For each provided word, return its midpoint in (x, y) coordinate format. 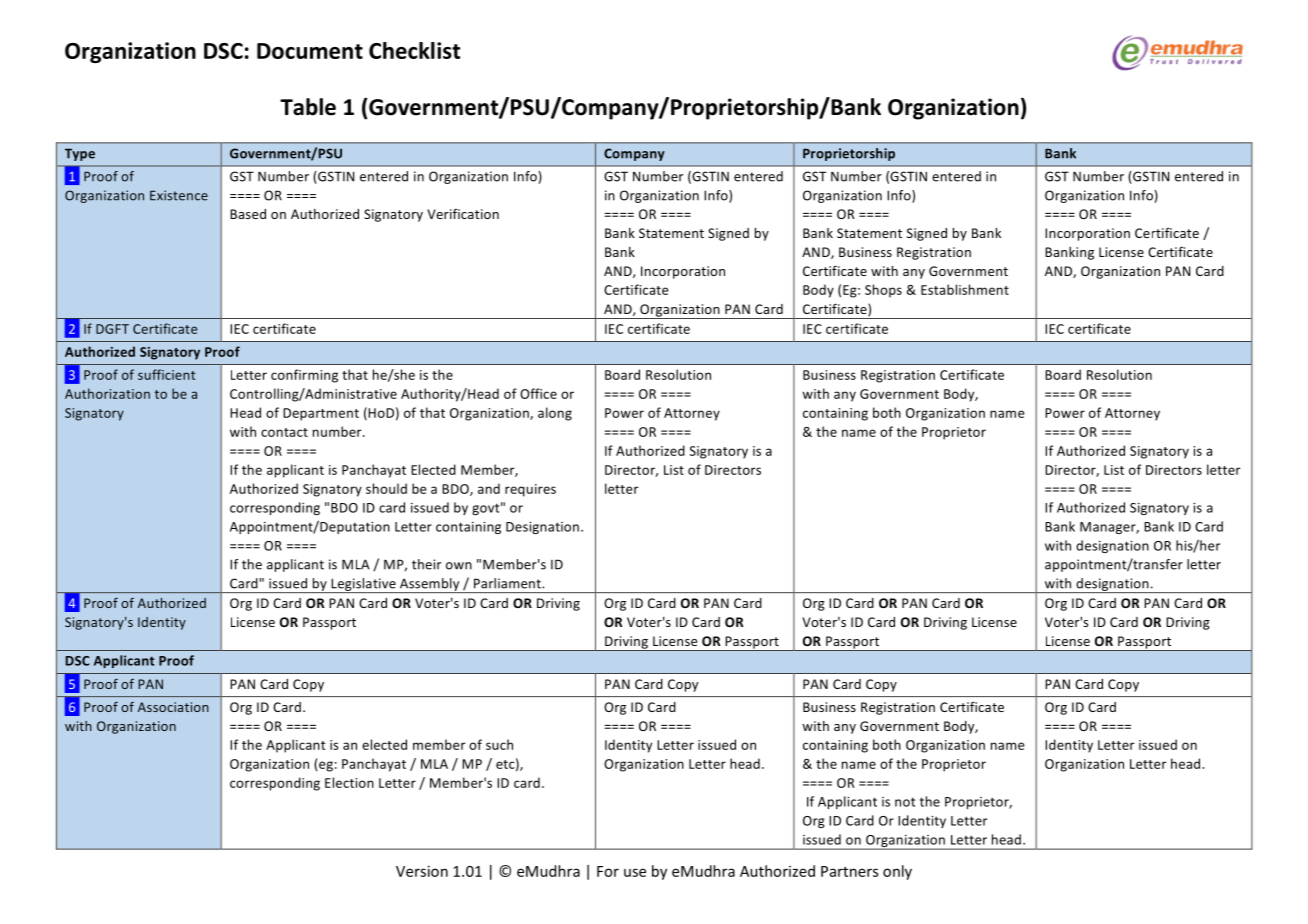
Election (349, 782)
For (608, 871)
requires (530, 490)
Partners (849, 871)
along (555, 414)
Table (308, 107)
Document (310, 51)
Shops (883, 291)
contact (284, 432)
